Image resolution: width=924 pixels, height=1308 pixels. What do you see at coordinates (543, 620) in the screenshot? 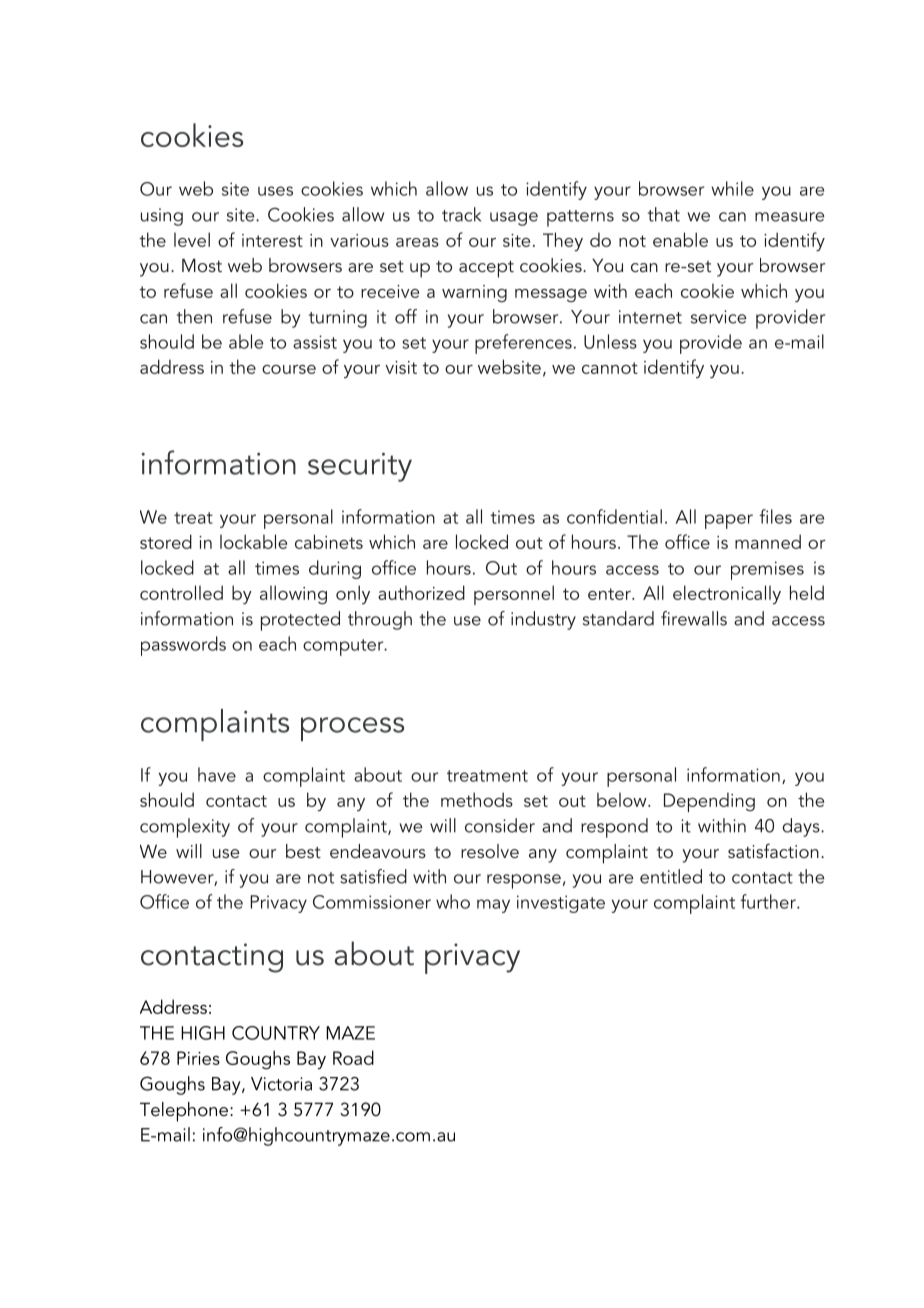
I see `industry` at bounding box center [543, 620].
